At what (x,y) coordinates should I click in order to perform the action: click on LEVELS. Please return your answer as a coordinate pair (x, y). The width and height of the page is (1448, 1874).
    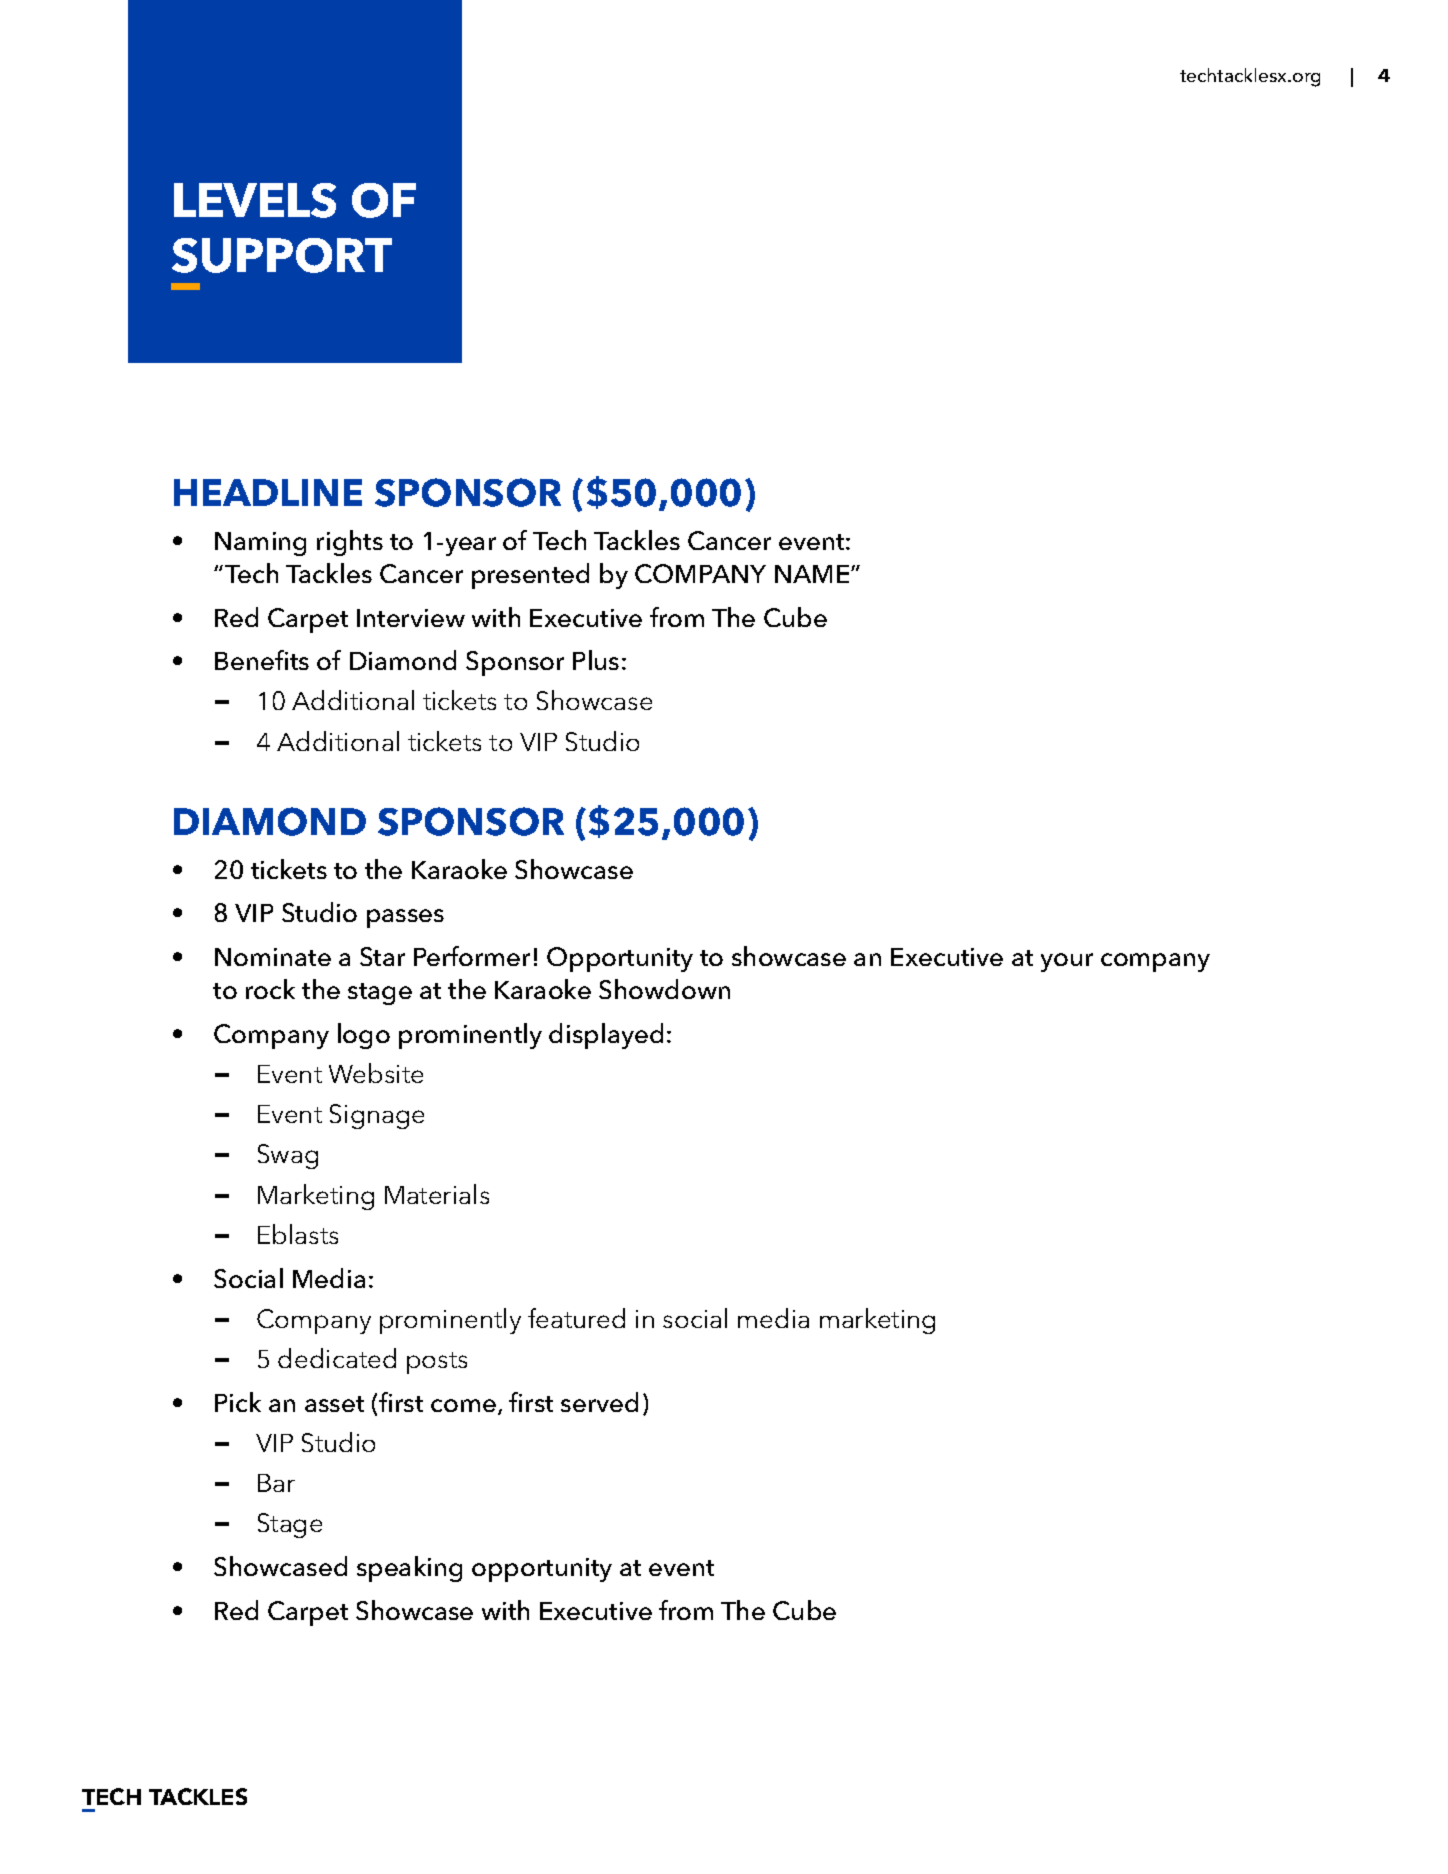
    Looking at the image, I should click on (255, 200).
